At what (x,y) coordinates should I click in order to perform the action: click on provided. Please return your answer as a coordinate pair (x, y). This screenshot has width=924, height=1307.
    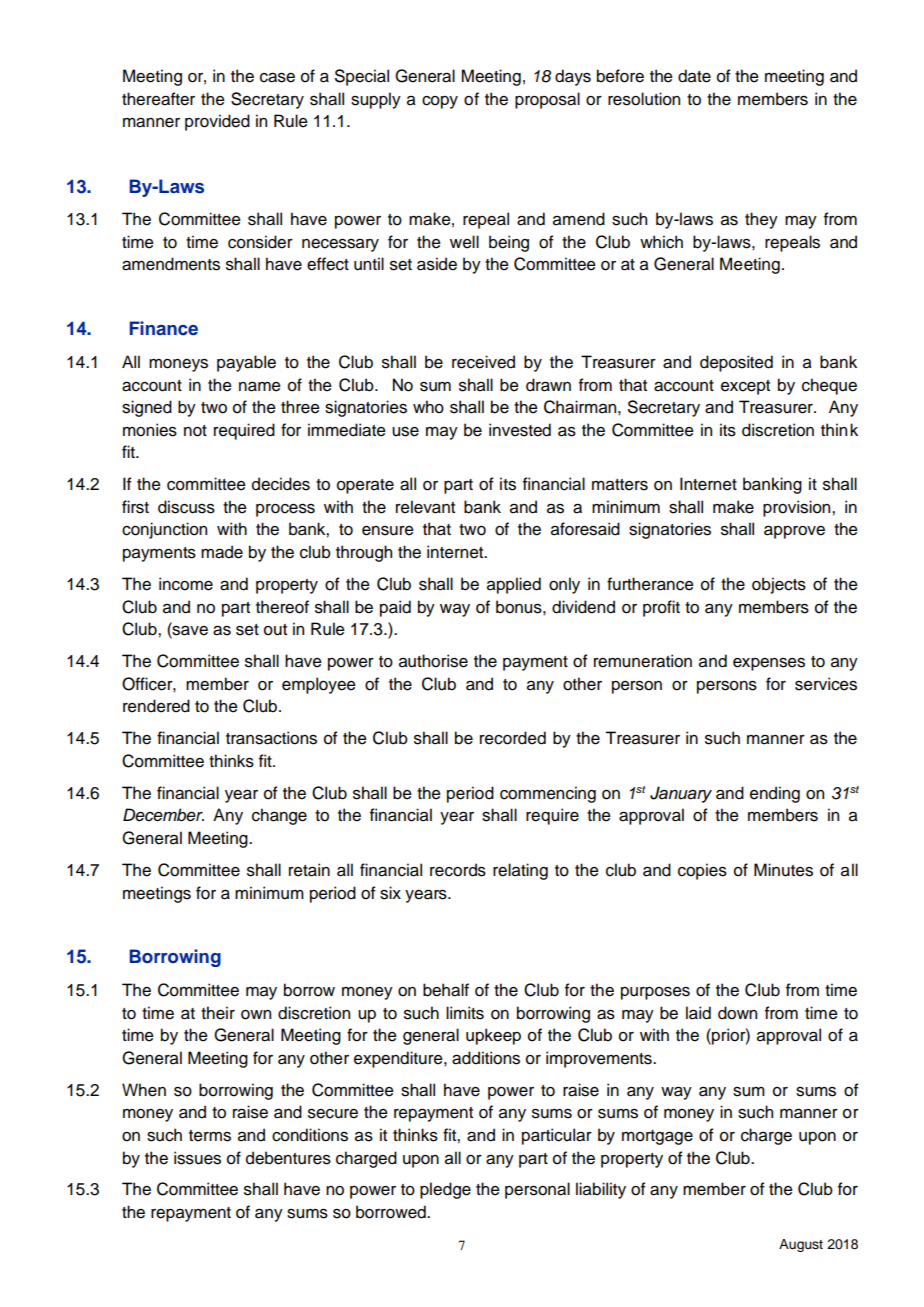
    Looking at the image, I should click on (217, 122).
